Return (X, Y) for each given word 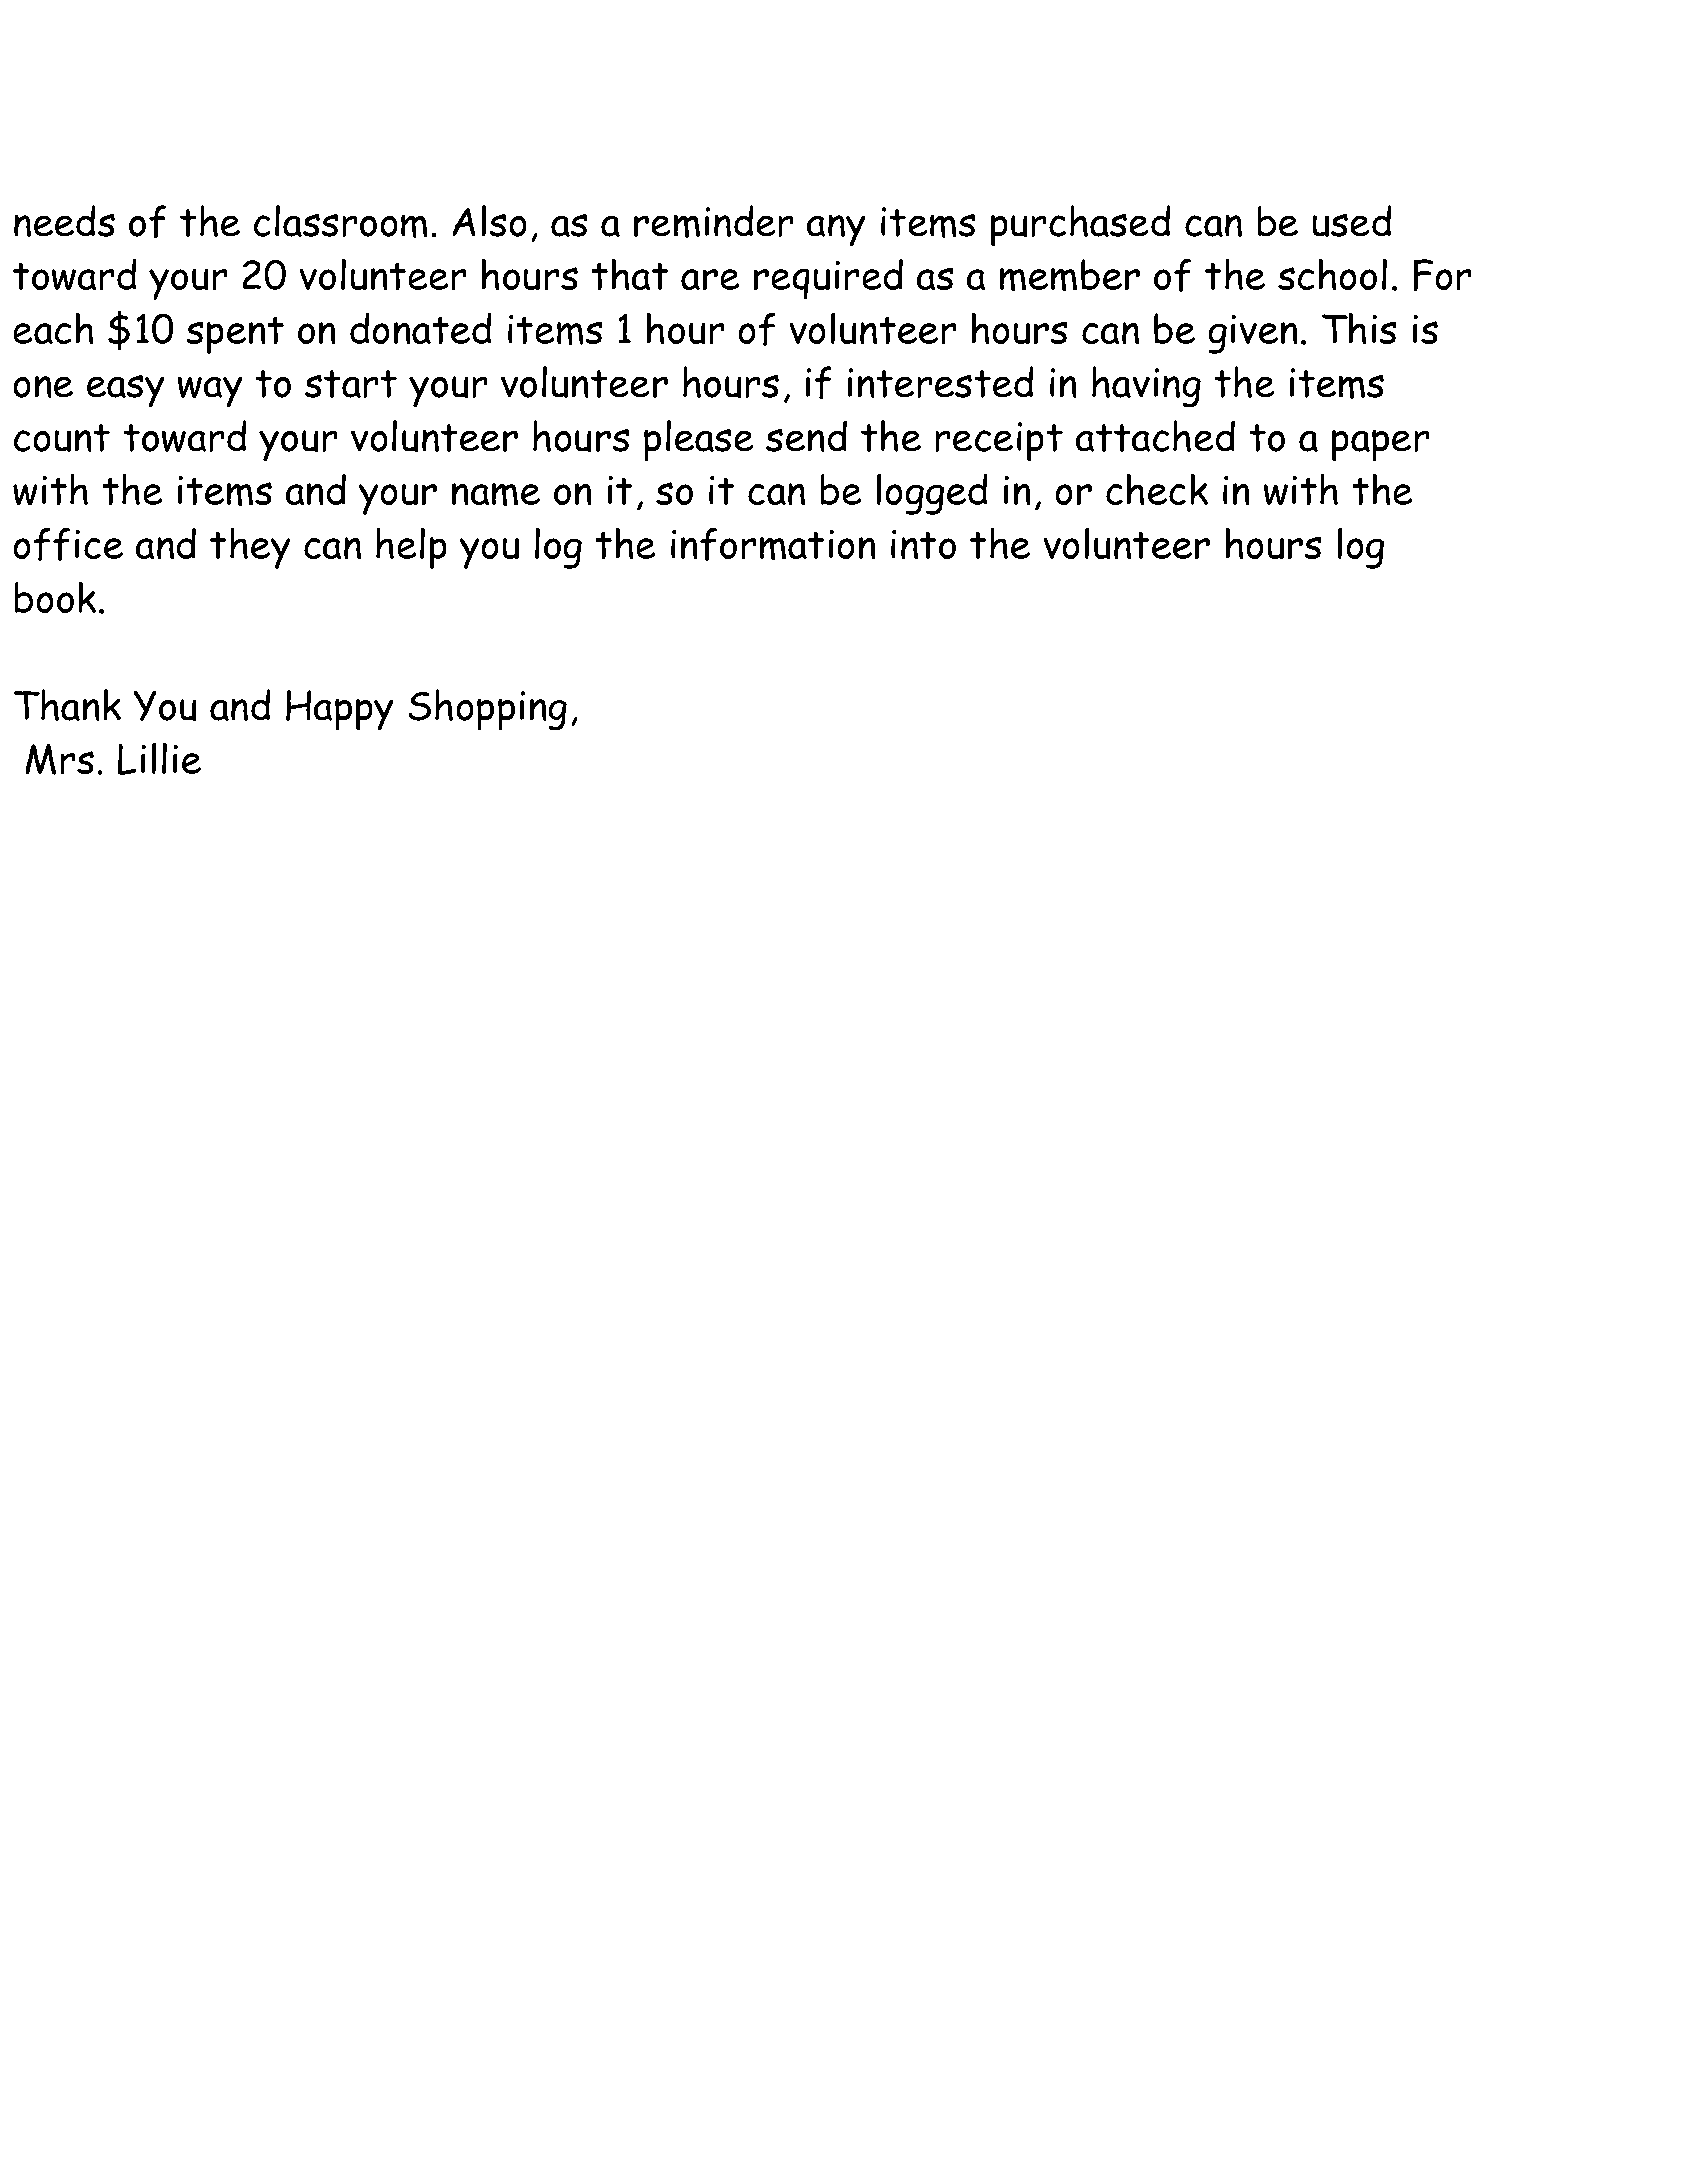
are (710, 280)
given (1253, 334)
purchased (1080, 226)
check (1157, 489)
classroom (341, 221)
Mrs (59, 759)
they (250, 548)
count (62, 438)
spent (235, 335)
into (923, 544)
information (773, 544)
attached (1155, 436)
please (699, 441)
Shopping (487, 710)
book (55, 597)
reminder (714, 221)
